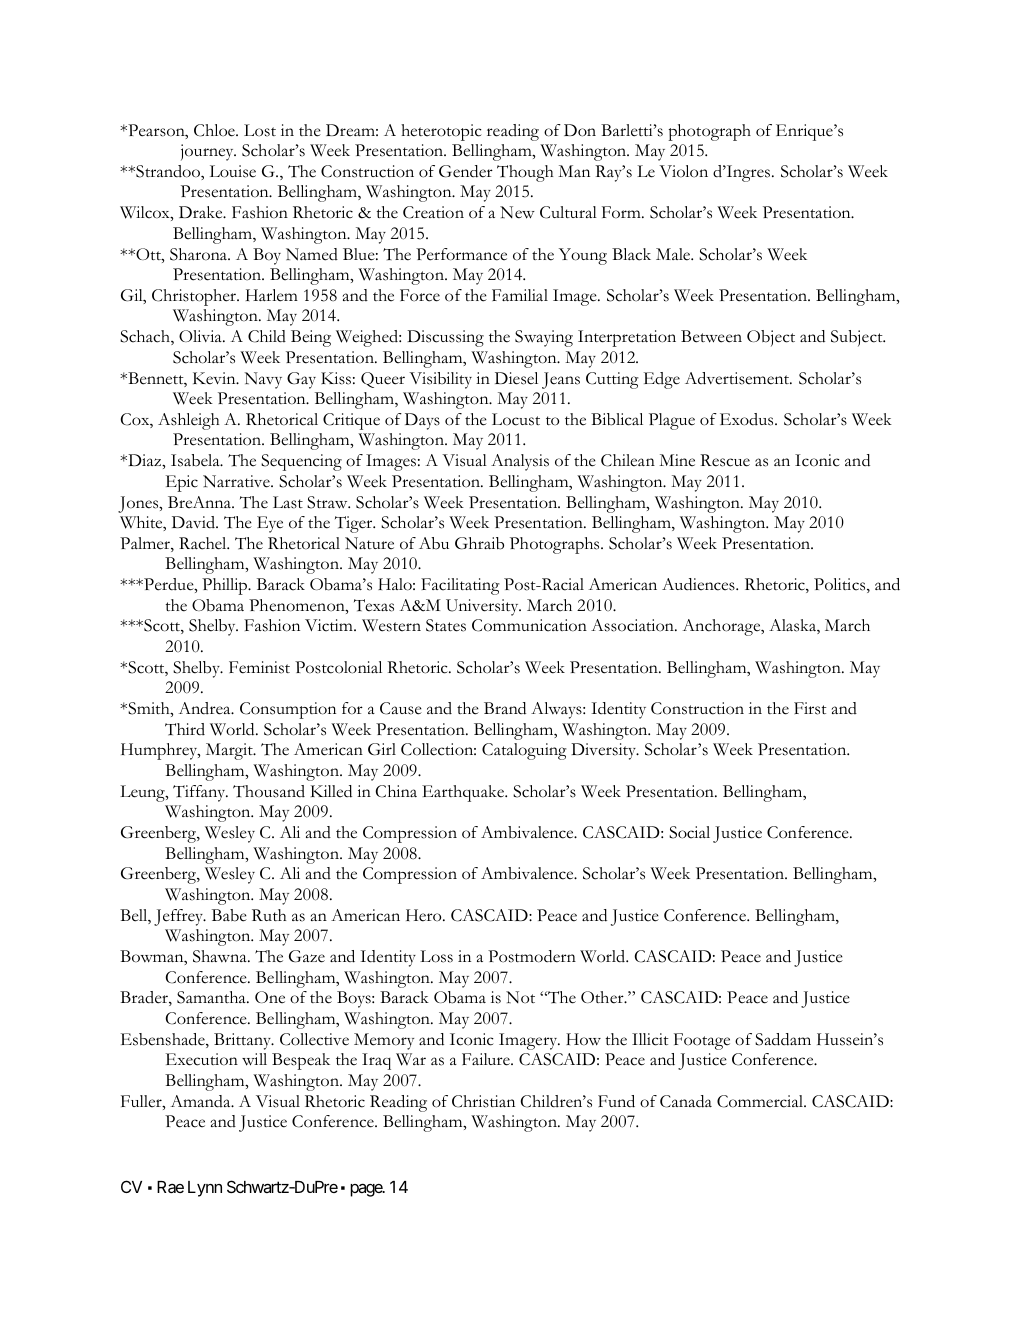 The width and height of the screenshot is (1021, 1322). What do you see at coordinates (233, 171) in the screenshot?
I see `Louise` at bounding box center [233, 171].
